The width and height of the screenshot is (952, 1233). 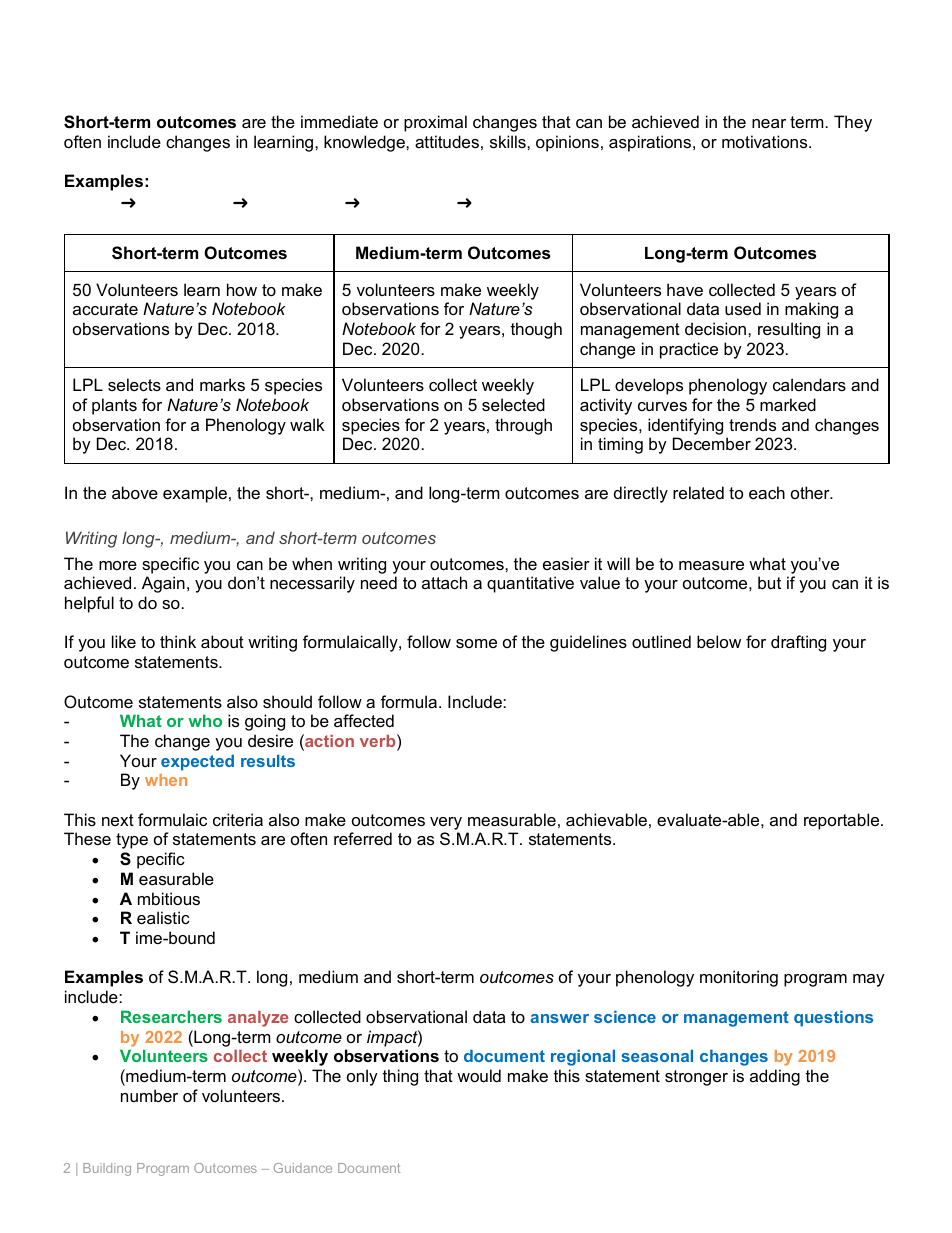 What do you see at coordinates (479, 1075) in the screenshot?
I see `would` at bounding box center [479, 1075].
